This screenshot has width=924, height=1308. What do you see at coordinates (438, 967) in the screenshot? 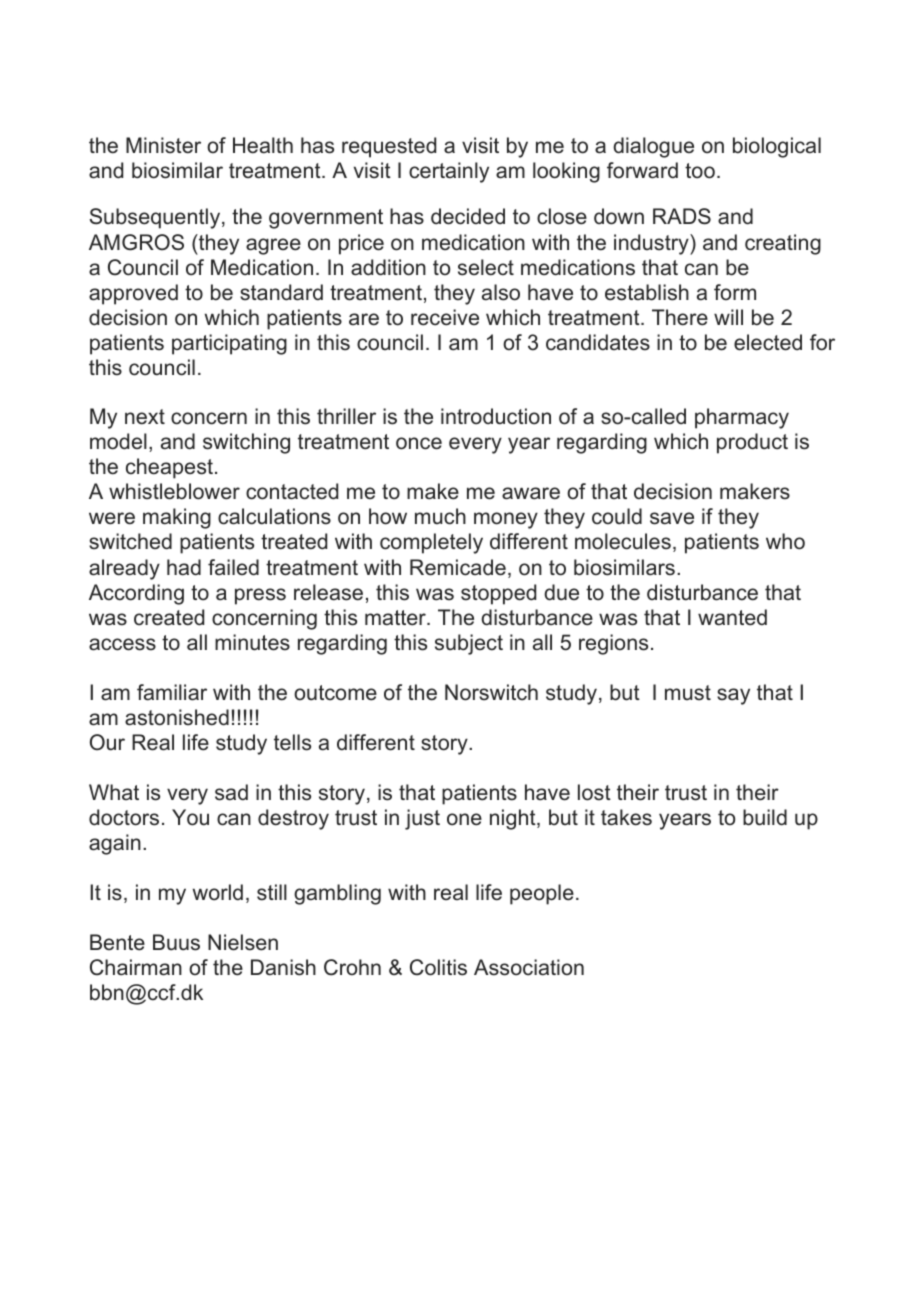
I see `Colitis` at bounding box center [438, 967].
